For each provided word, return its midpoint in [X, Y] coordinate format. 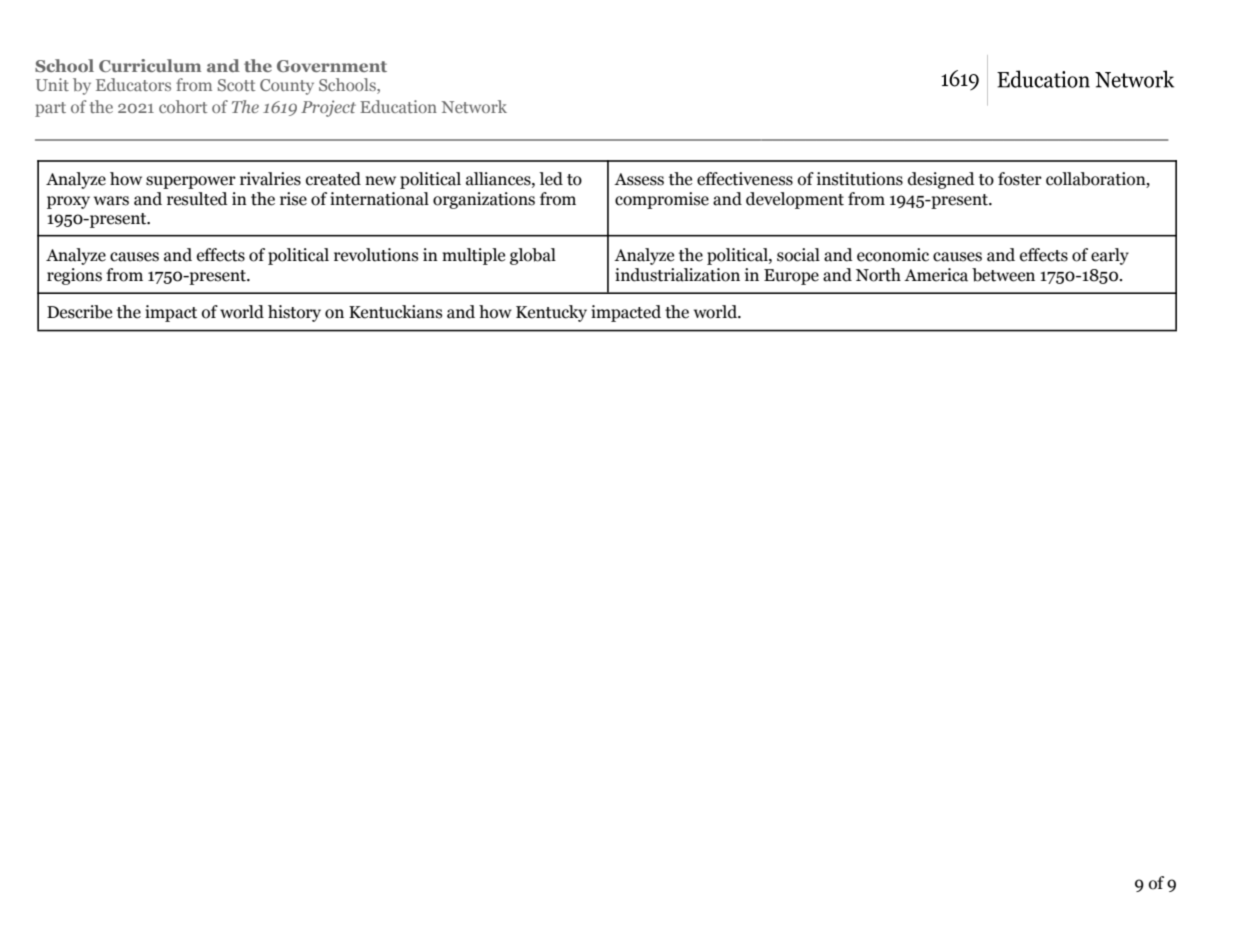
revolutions [376, 255]
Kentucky [551, 313]
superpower [191, 182]
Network [474, 106]
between [1003, 275]
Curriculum [150, 65]
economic [893, 255]
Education [398, 106]
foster [1020, 179]
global [533, 256]
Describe [79, 312]
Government [332, 66]
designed [941, 180]
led [551, 179]
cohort [183, 106]
